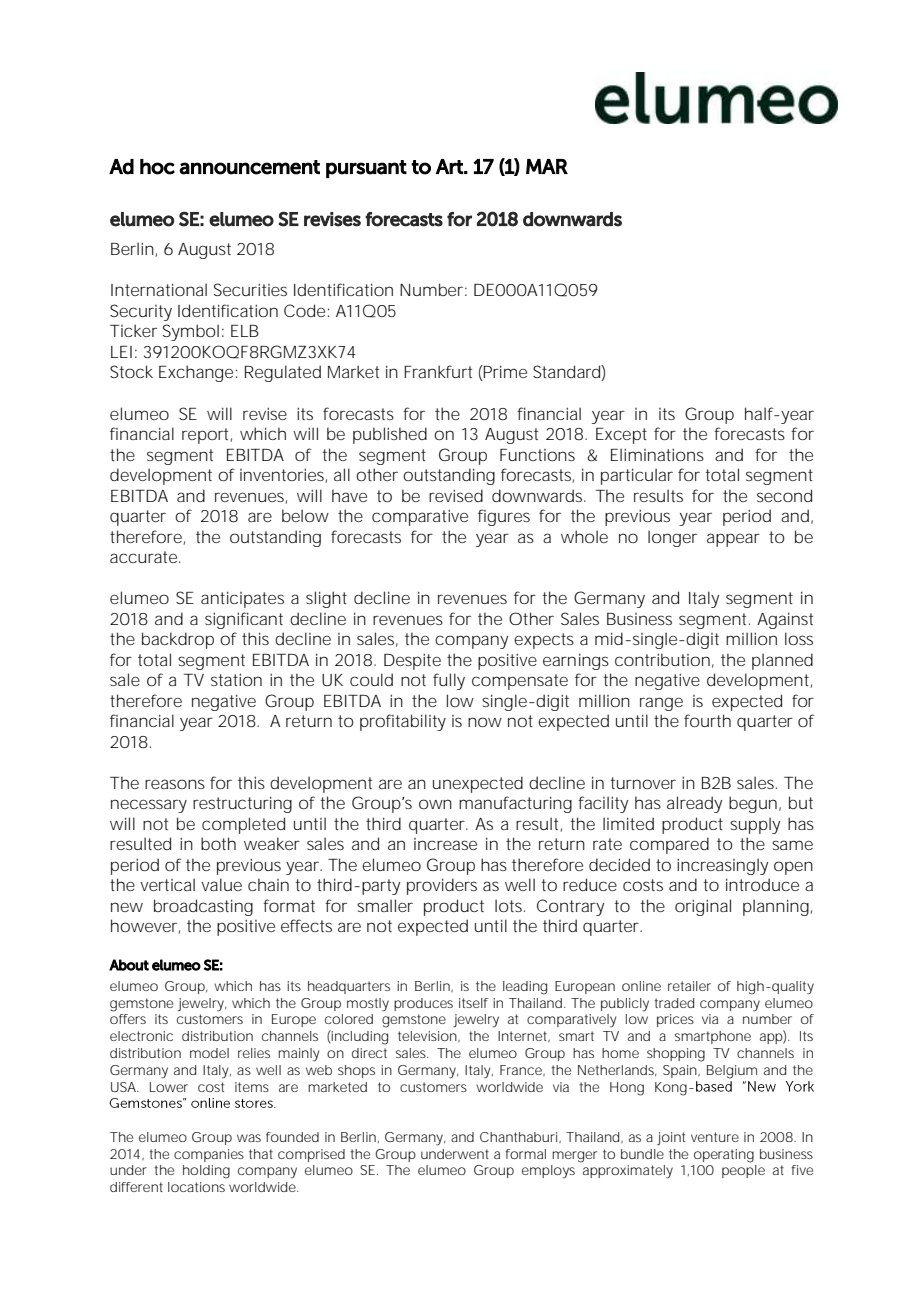  What do you see at coordinates (209, 1155) in the screenshot?
I see `companies` at bounding box center [209, 1155].
